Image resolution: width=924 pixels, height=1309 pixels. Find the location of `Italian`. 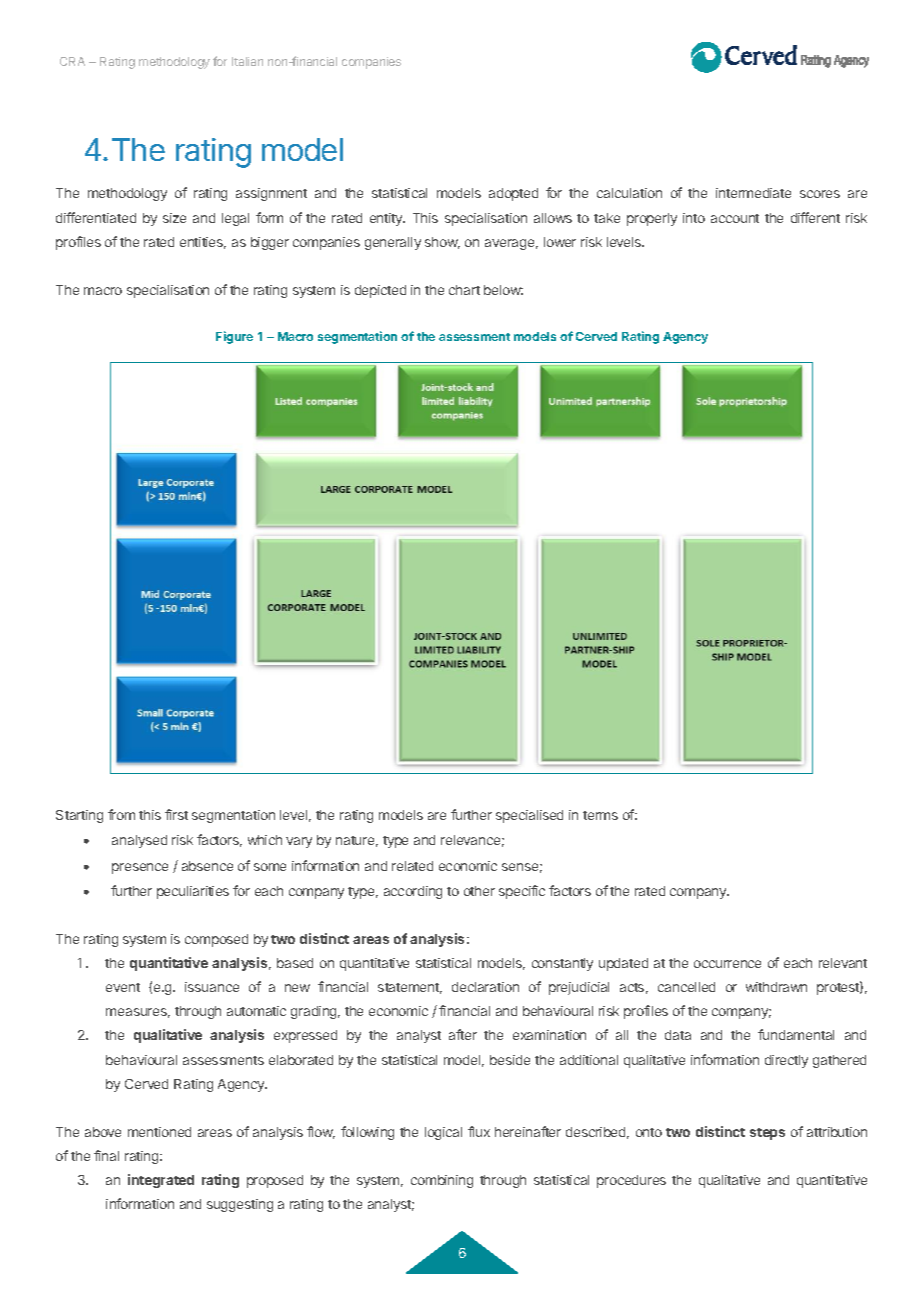

Italian is located at coordinates (247, 61).
